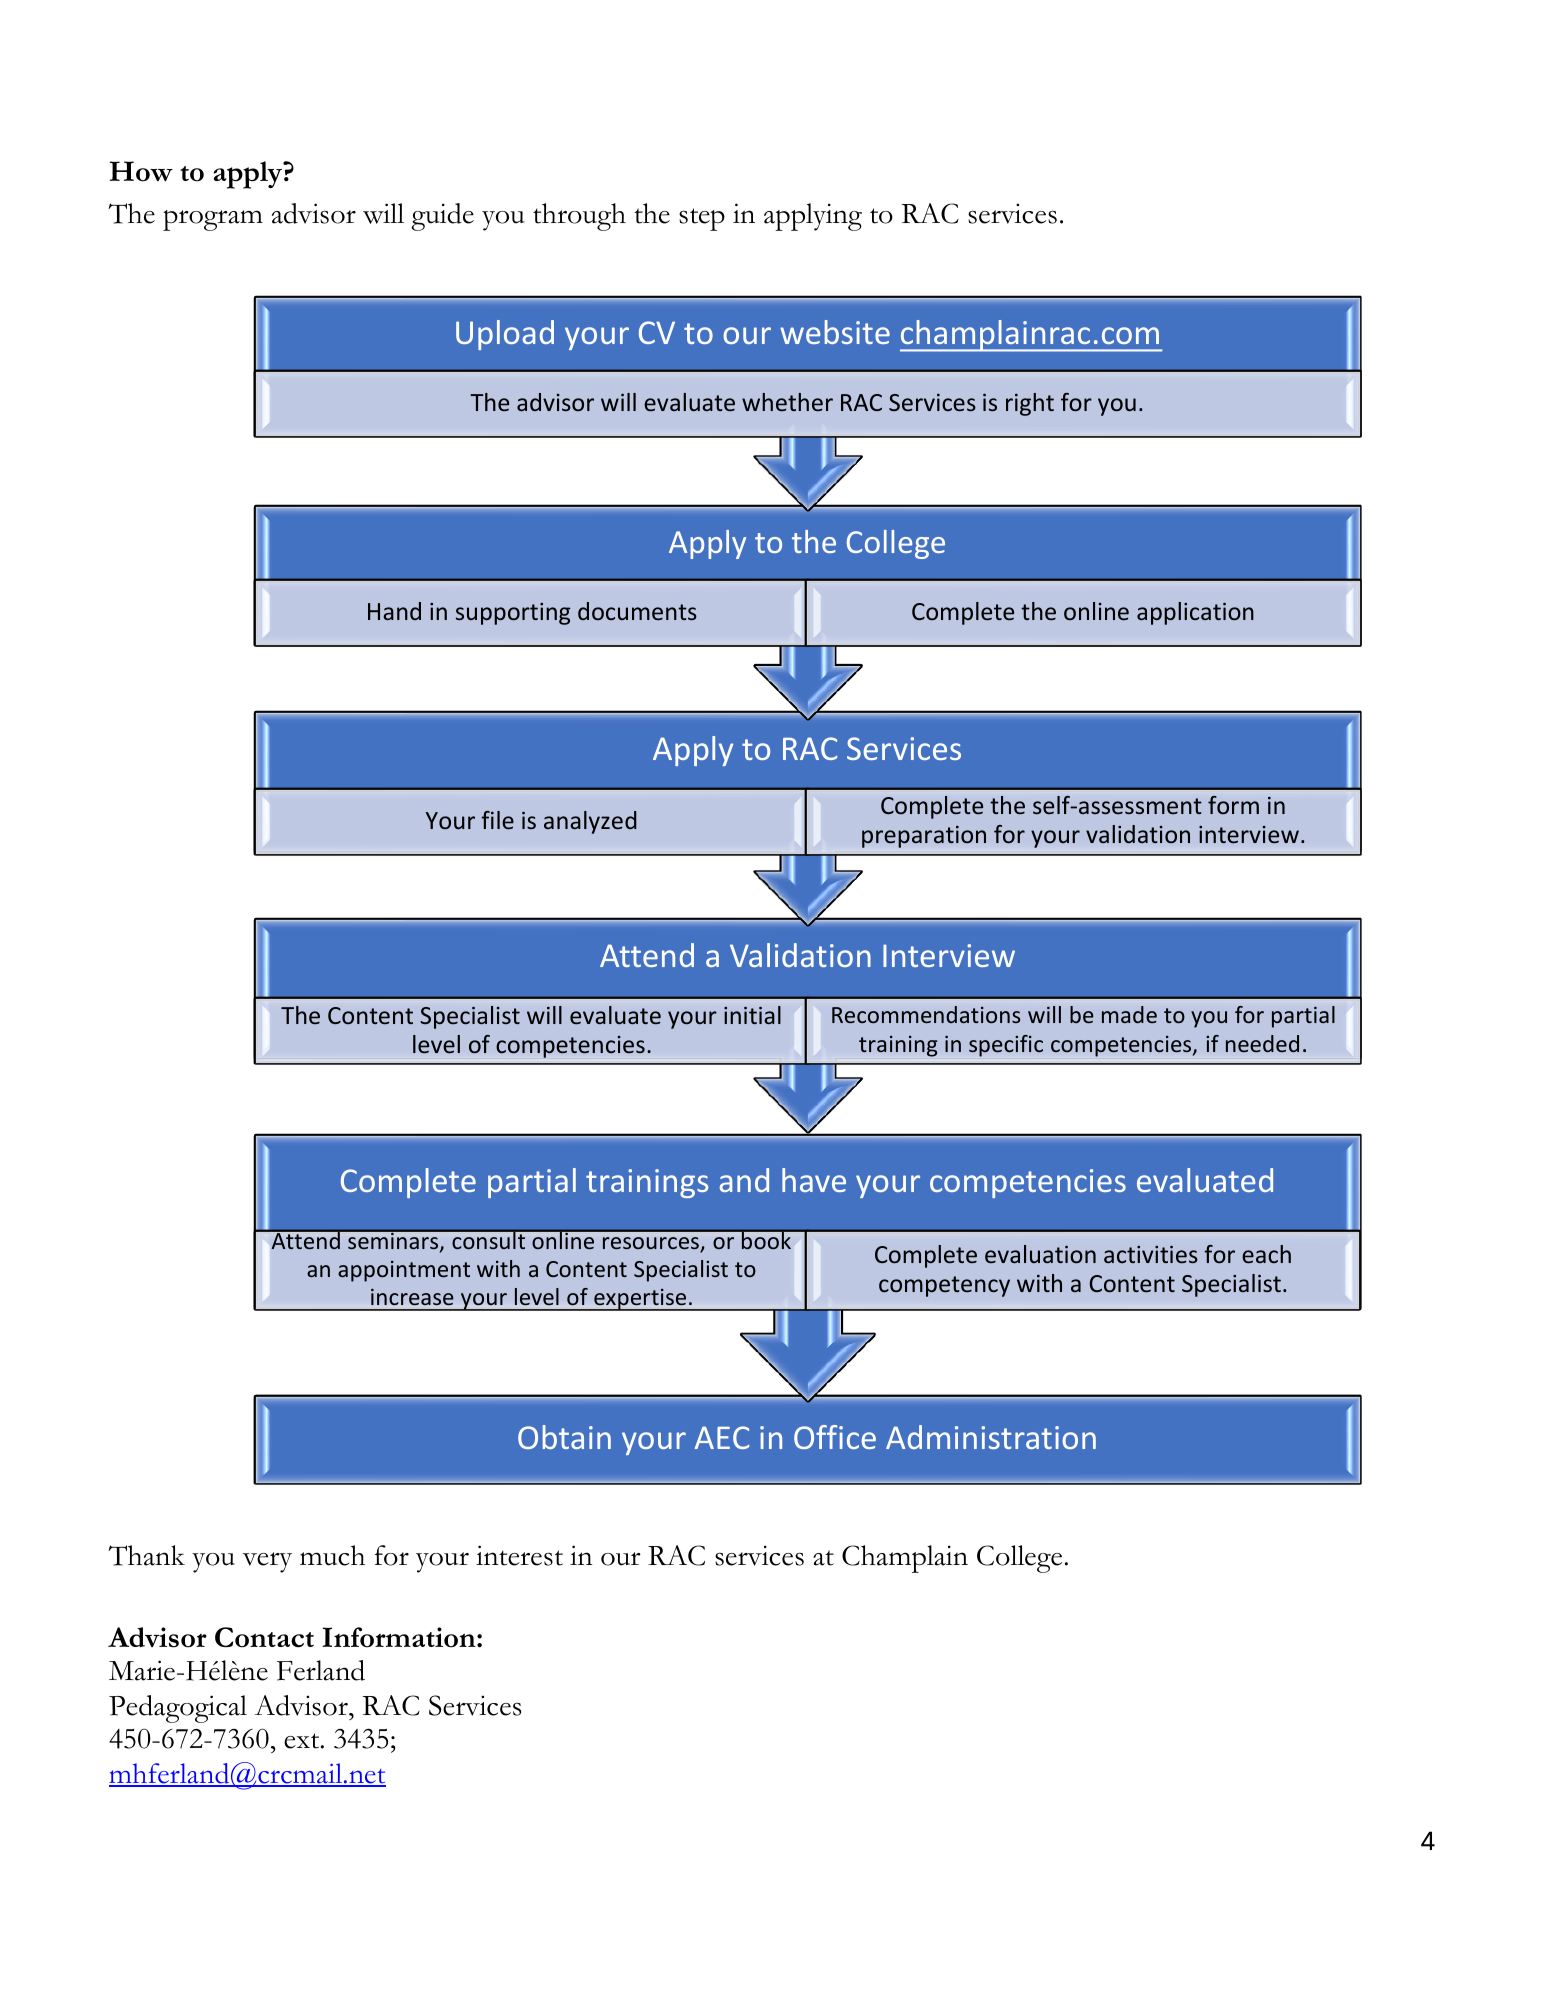 The height and width of the document is (1995, 1541). What do you see at coordinates (752, 1015) in the document?
I see `initial` at bounding box center [752, 1015].
